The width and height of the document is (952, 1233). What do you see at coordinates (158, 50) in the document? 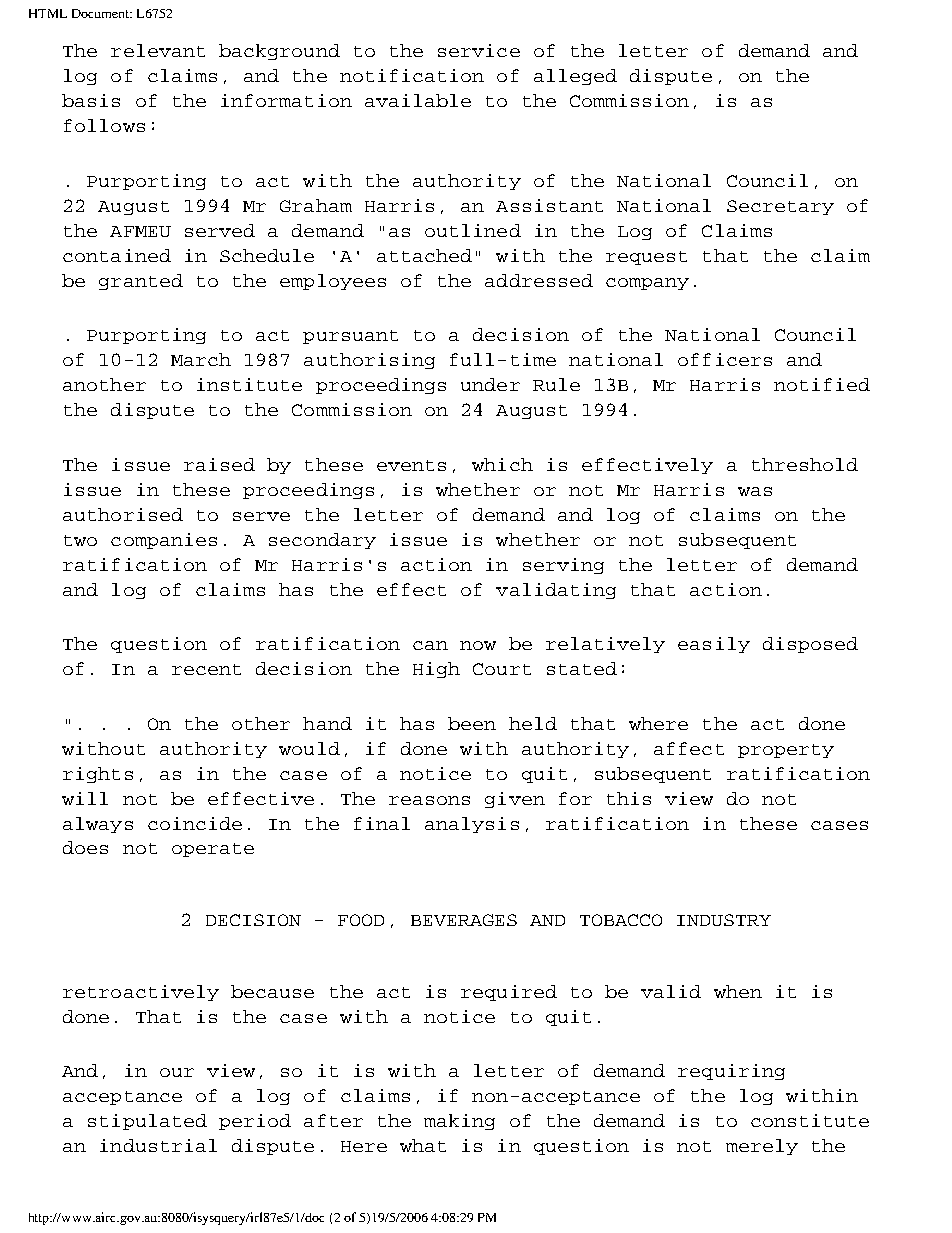
I see `relevant` at bounding box center [158, 50].
